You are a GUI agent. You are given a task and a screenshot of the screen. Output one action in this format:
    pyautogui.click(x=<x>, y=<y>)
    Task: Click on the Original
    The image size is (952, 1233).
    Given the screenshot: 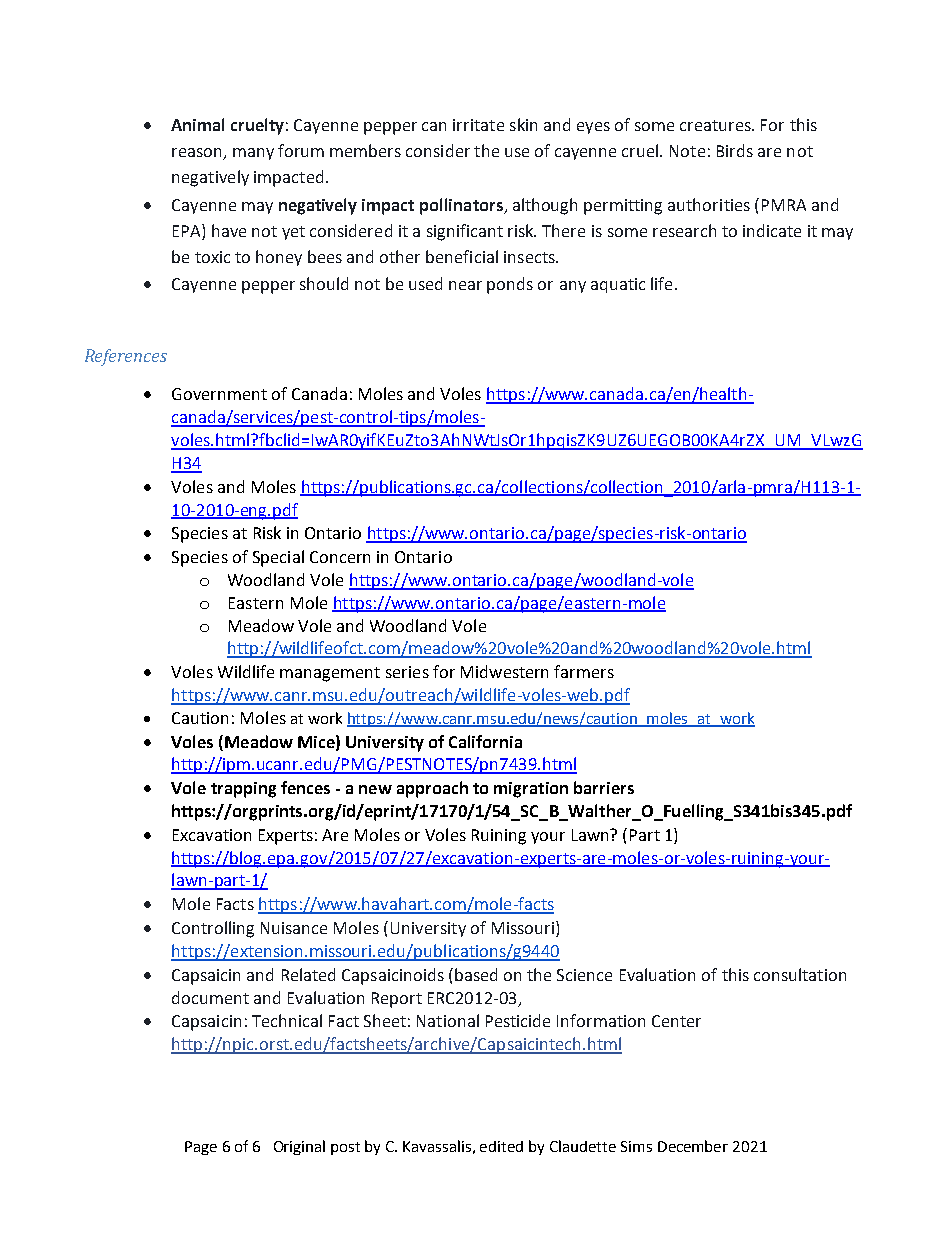 What is the action you would take?
    pyautogui.click(x=299, y=1147)
